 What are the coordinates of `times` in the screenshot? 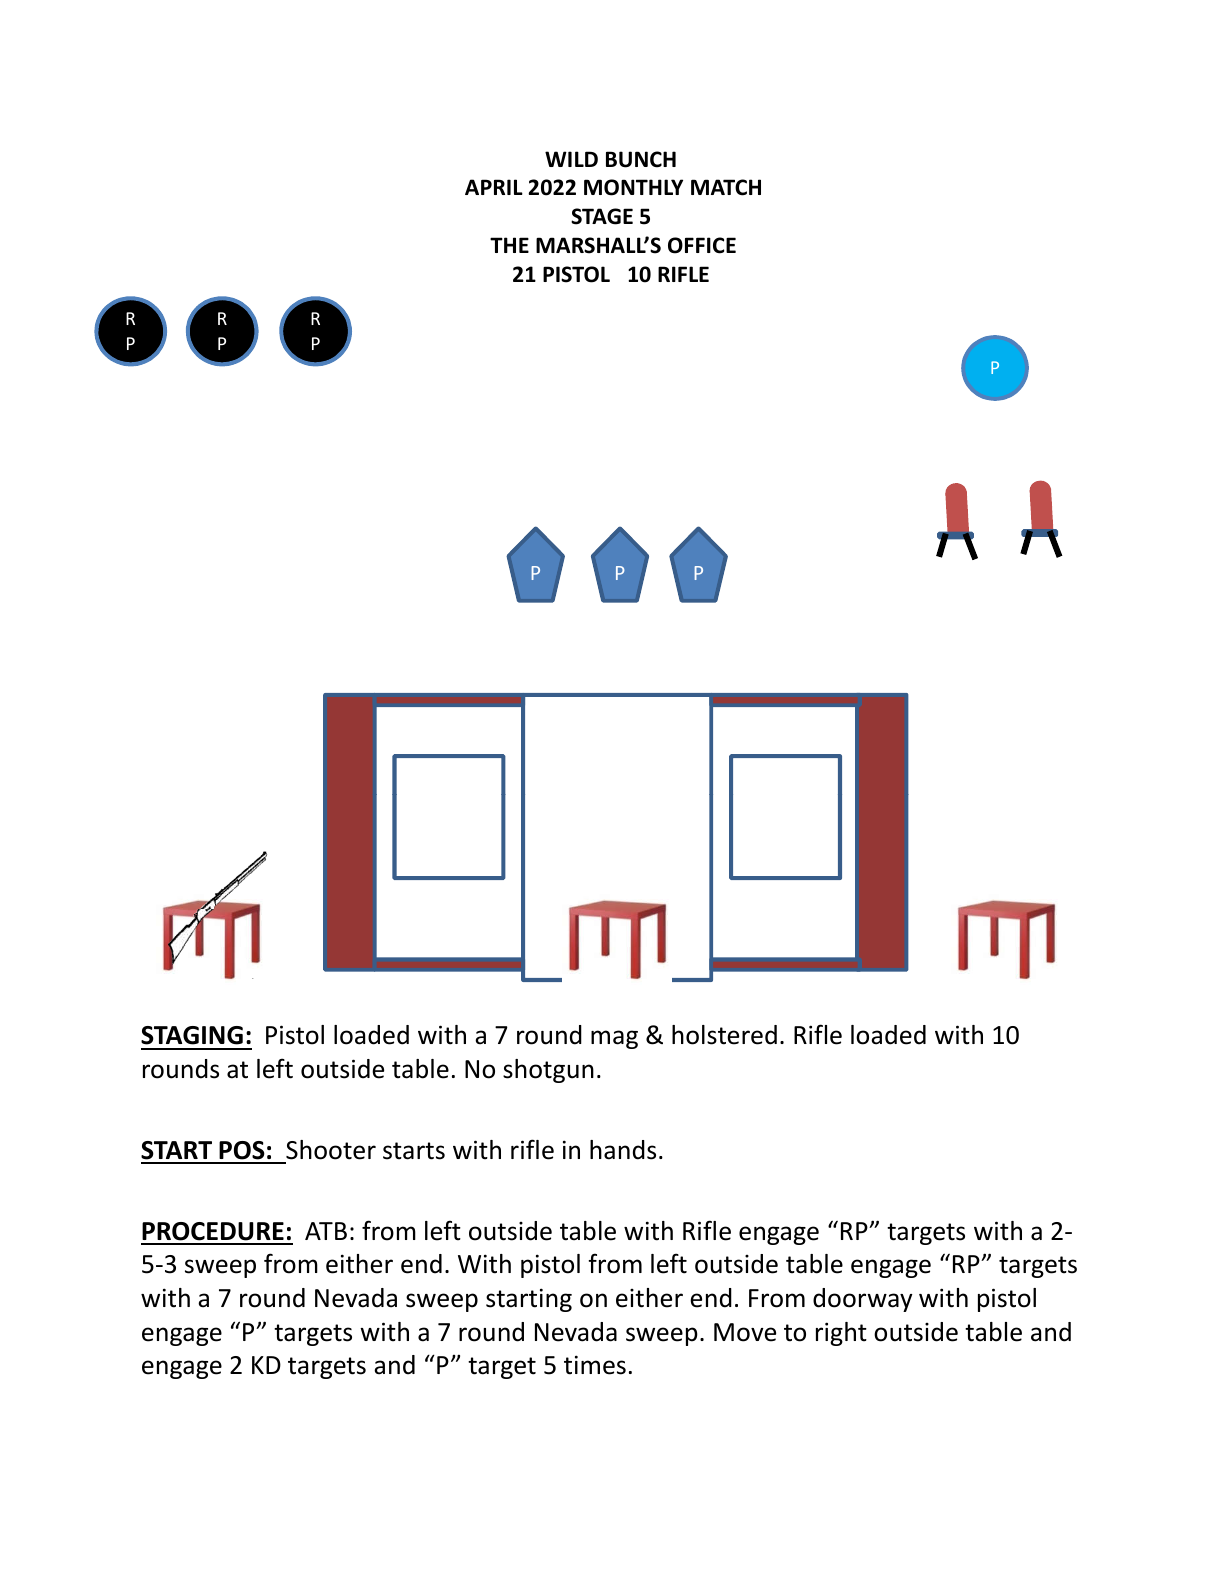 It's located at (595, 1365).
